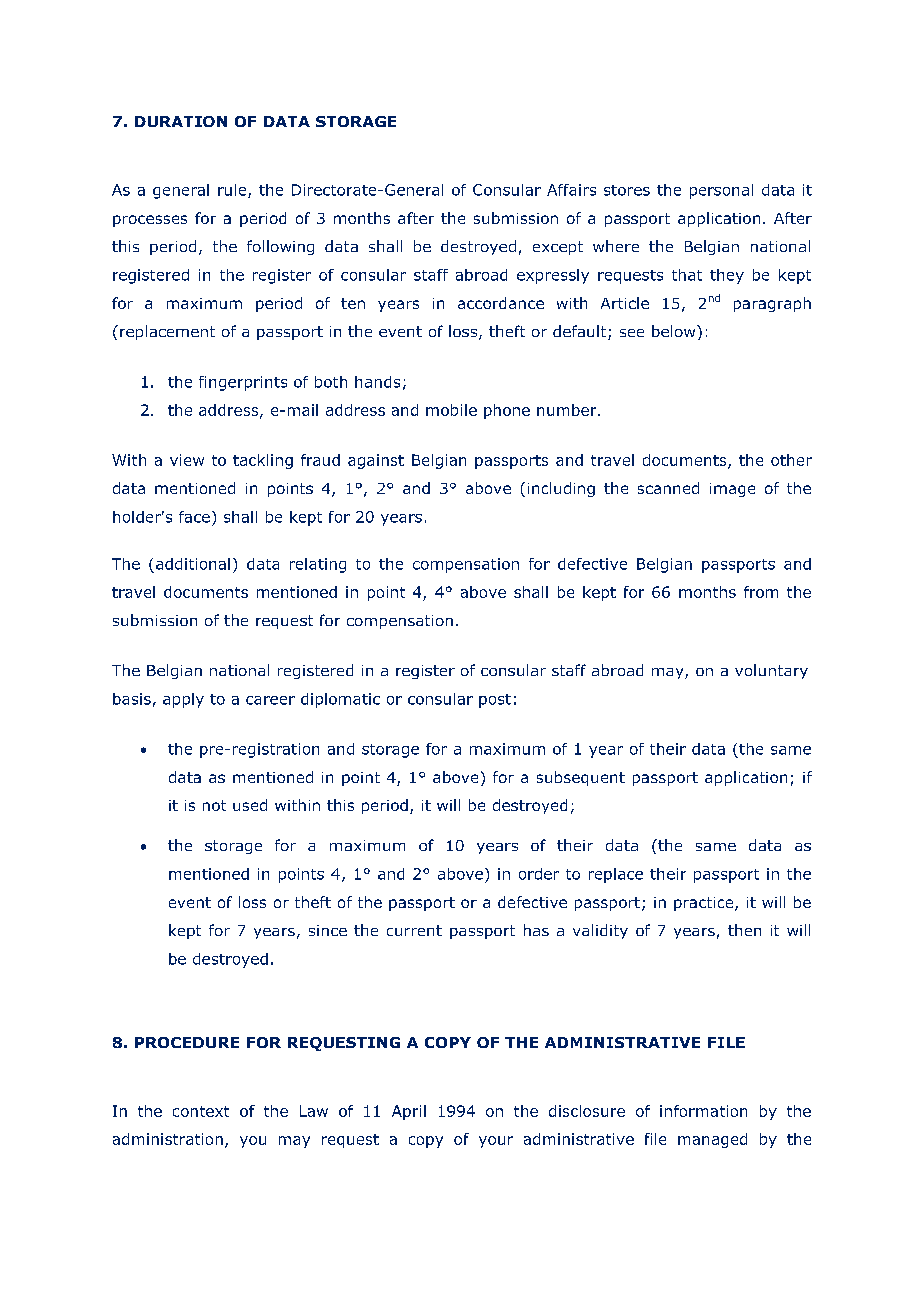 The image size is (924, 1308). Describe the element at coordinates (451, 410) in the screenshot. I see `mobile` at that location.
